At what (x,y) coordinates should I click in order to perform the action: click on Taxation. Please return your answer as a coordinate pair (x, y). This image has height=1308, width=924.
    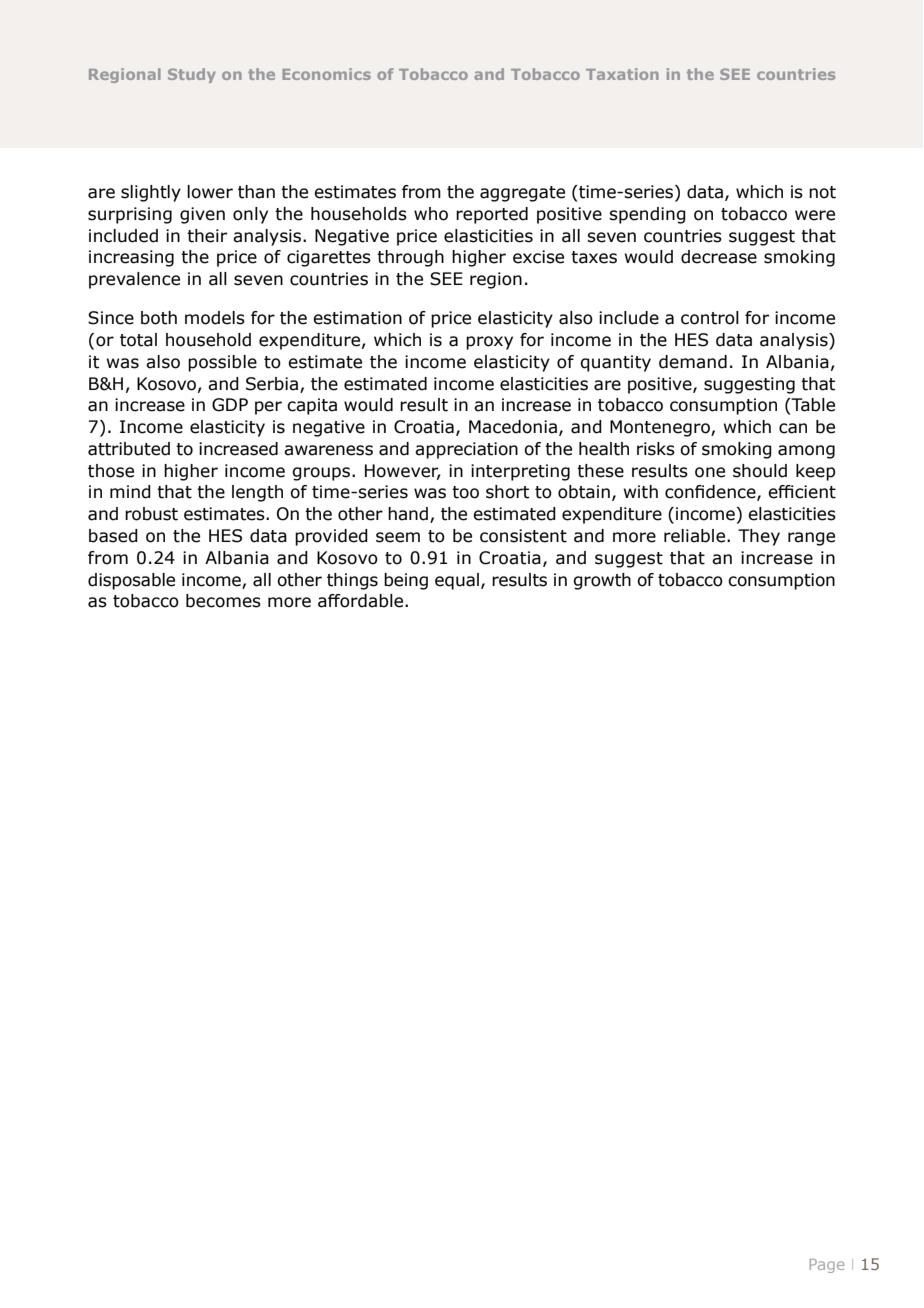
    Looking at the image, I should click on (622, 74).
